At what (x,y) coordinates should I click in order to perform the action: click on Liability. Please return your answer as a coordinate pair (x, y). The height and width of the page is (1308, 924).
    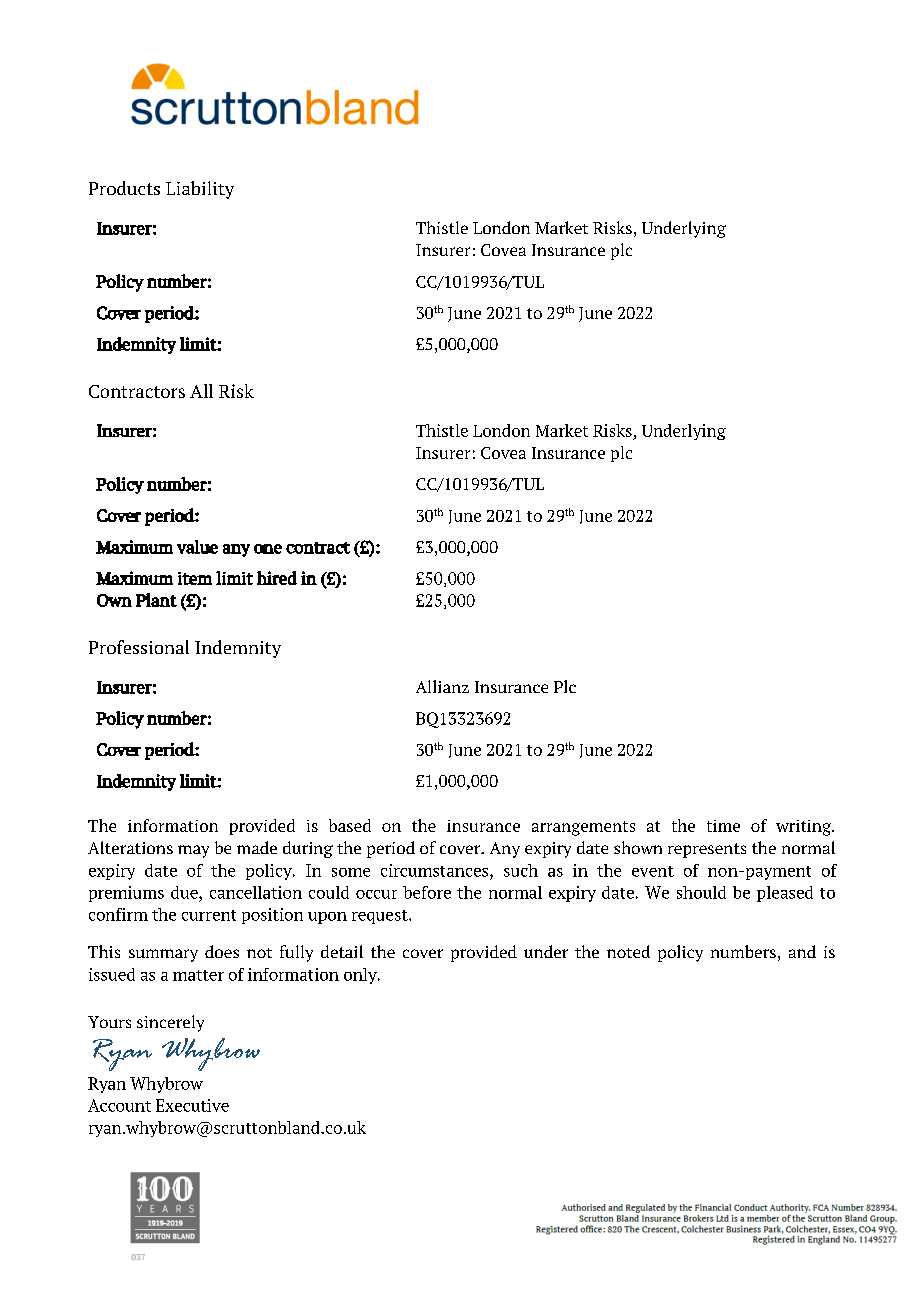
    Looking at the image, I should click on (200, 190).
